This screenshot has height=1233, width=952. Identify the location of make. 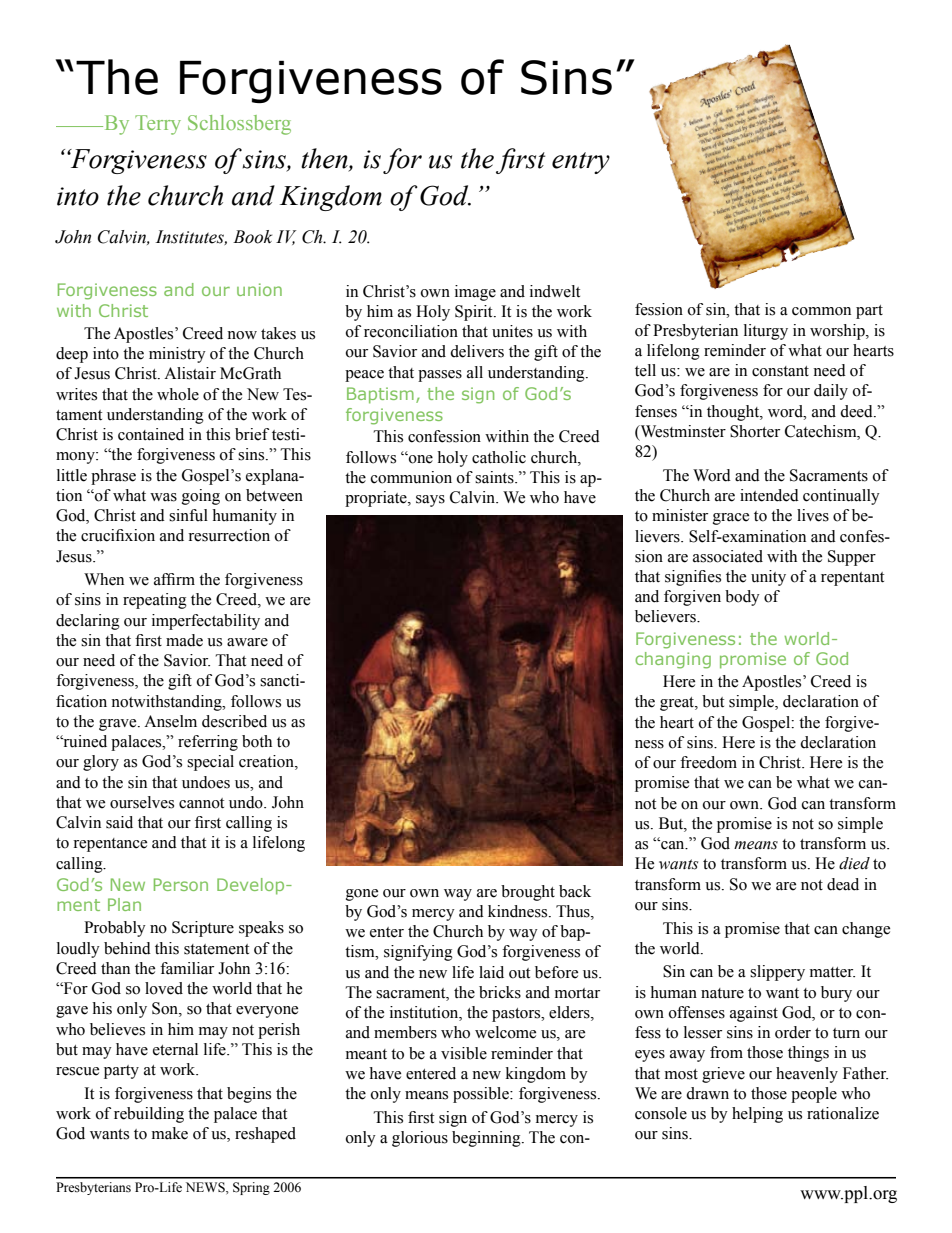
(170, 1133).
